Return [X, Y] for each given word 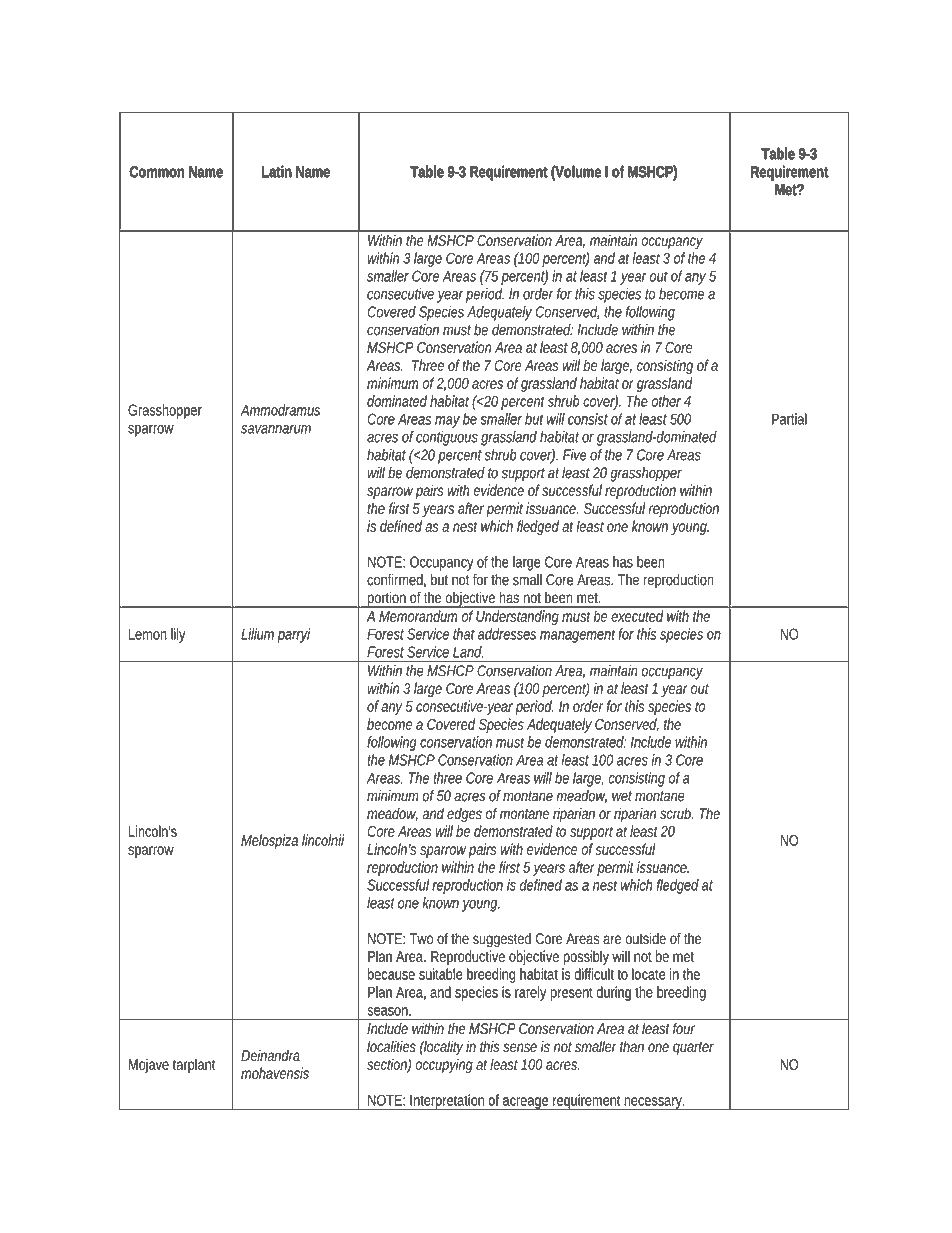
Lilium [259, 635]
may [447, 422]
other [666, 401]
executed [637, 616]
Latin [276, 172]
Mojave [149, 1065]
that [464, 634]
